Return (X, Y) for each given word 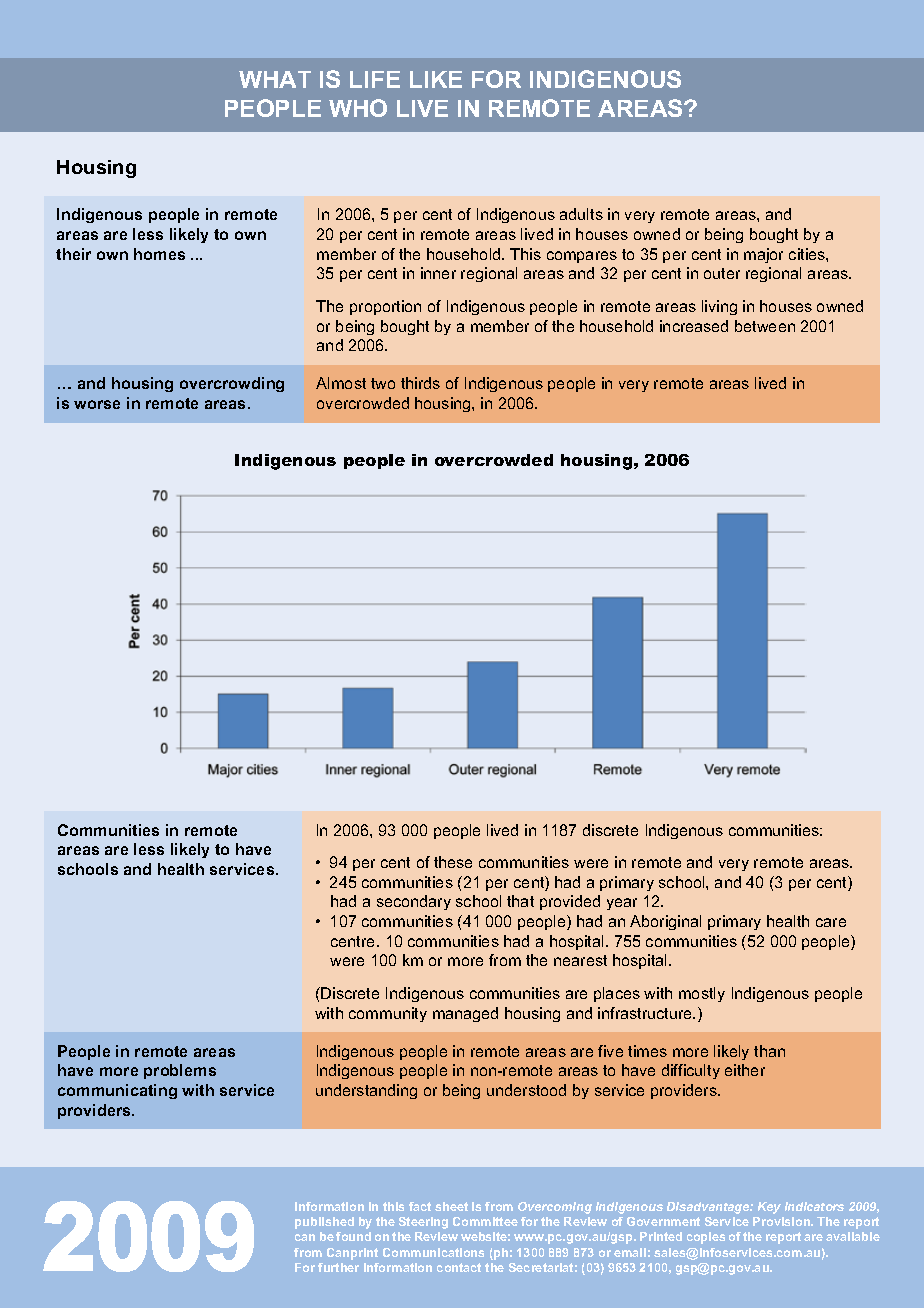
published (324, 1223)
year (622, 904)
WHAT (275, 79)
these (453, 862)
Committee (485, 1221)
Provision (782, 1221)
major (763, 255)
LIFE (375, 79)
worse (97, 404)
